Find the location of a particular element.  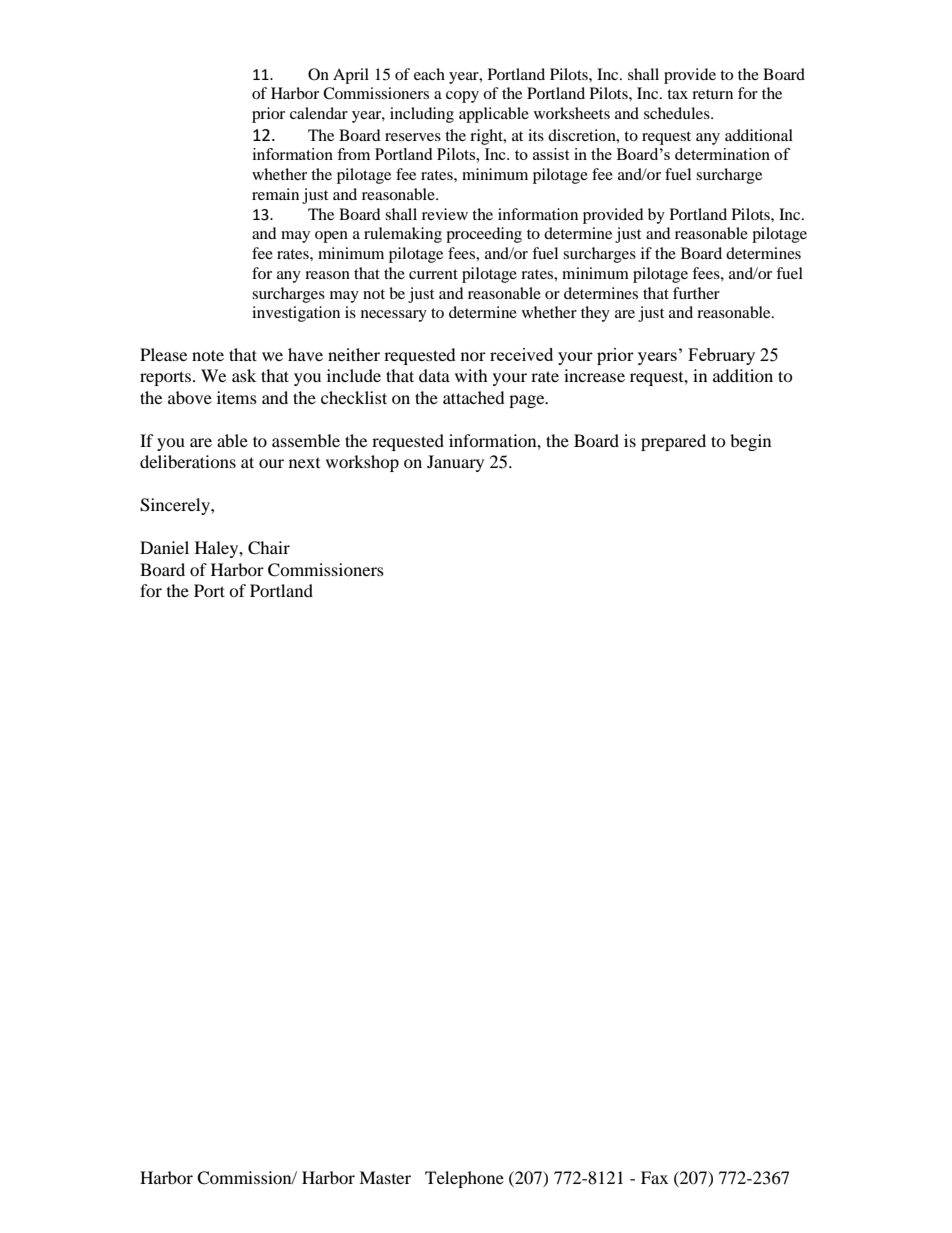

begin is located at coordinates (750, 442).
